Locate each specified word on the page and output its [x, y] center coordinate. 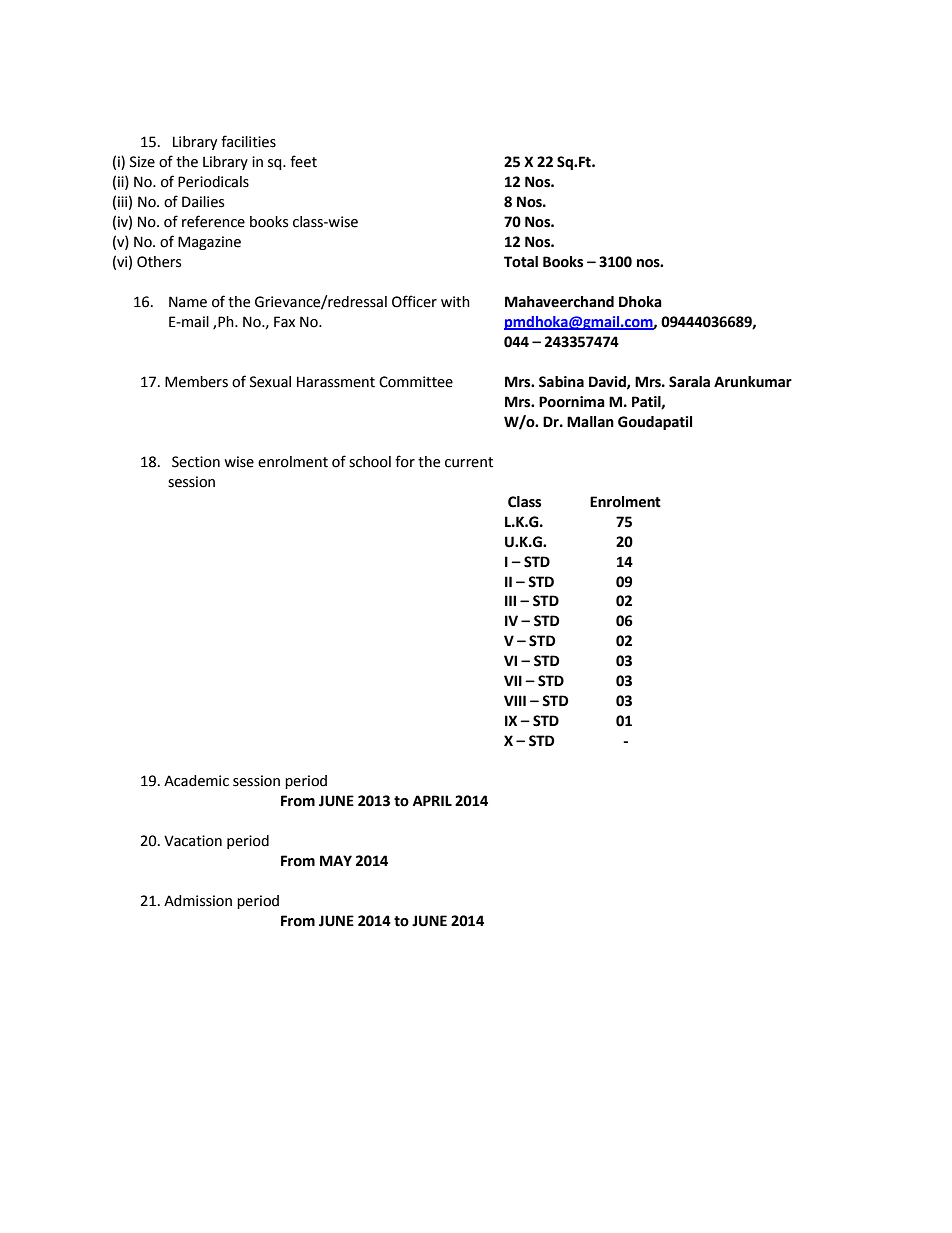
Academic [196, 781]
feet [303, 161]
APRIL [432, 800]
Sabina [561, 382]
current [469, 462]
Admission [198, 901]
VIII [515, 700]
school [370, 462]
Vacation [193, 841]
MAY [336, 860]
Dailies [203, 202]
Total [521, 262]
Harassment [336, 382]
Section [196, 462]
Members [196, 382]
